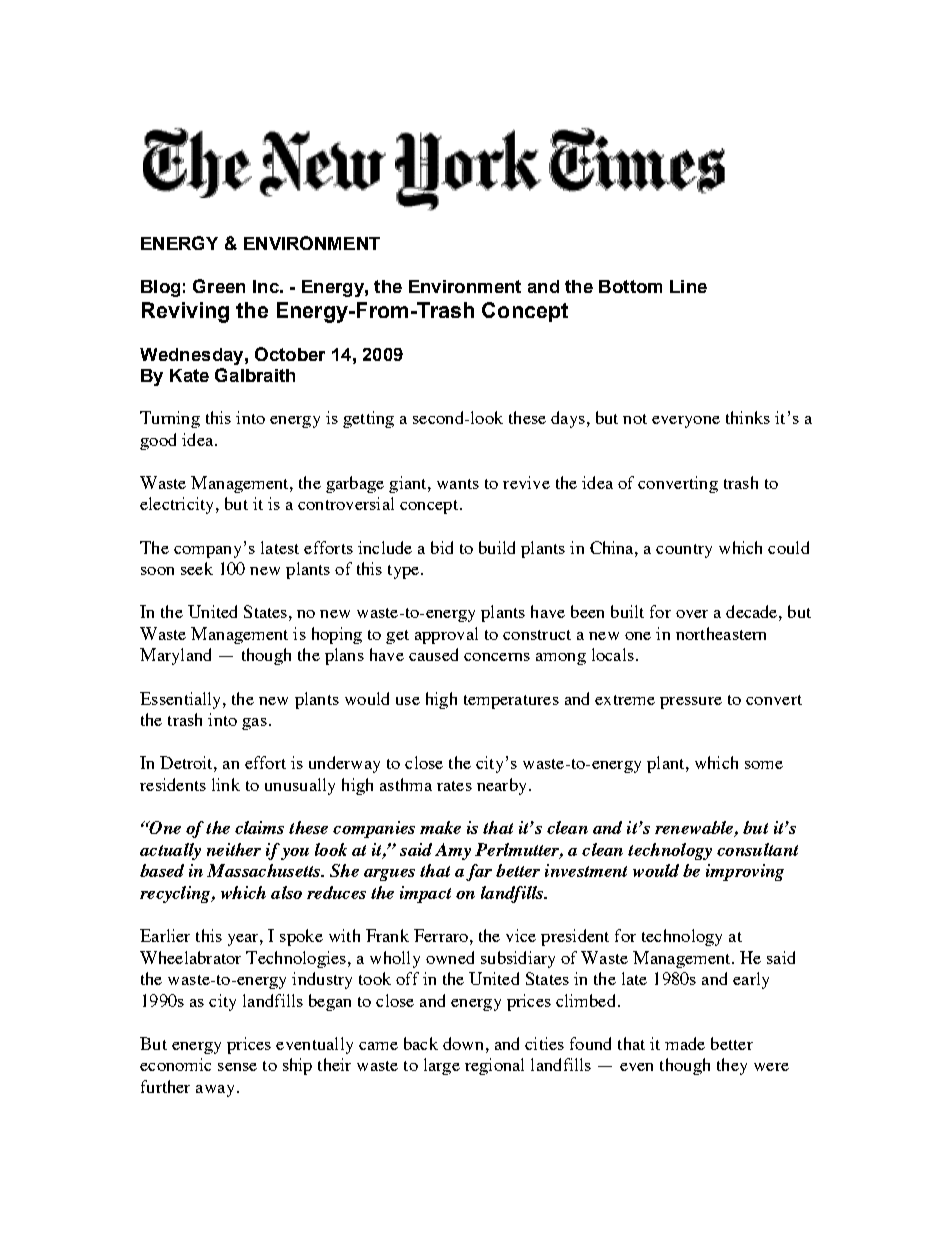 Image resolution: width=952 pixels, height=1233 pixels. I want to click on they, so click(732, 1066).
